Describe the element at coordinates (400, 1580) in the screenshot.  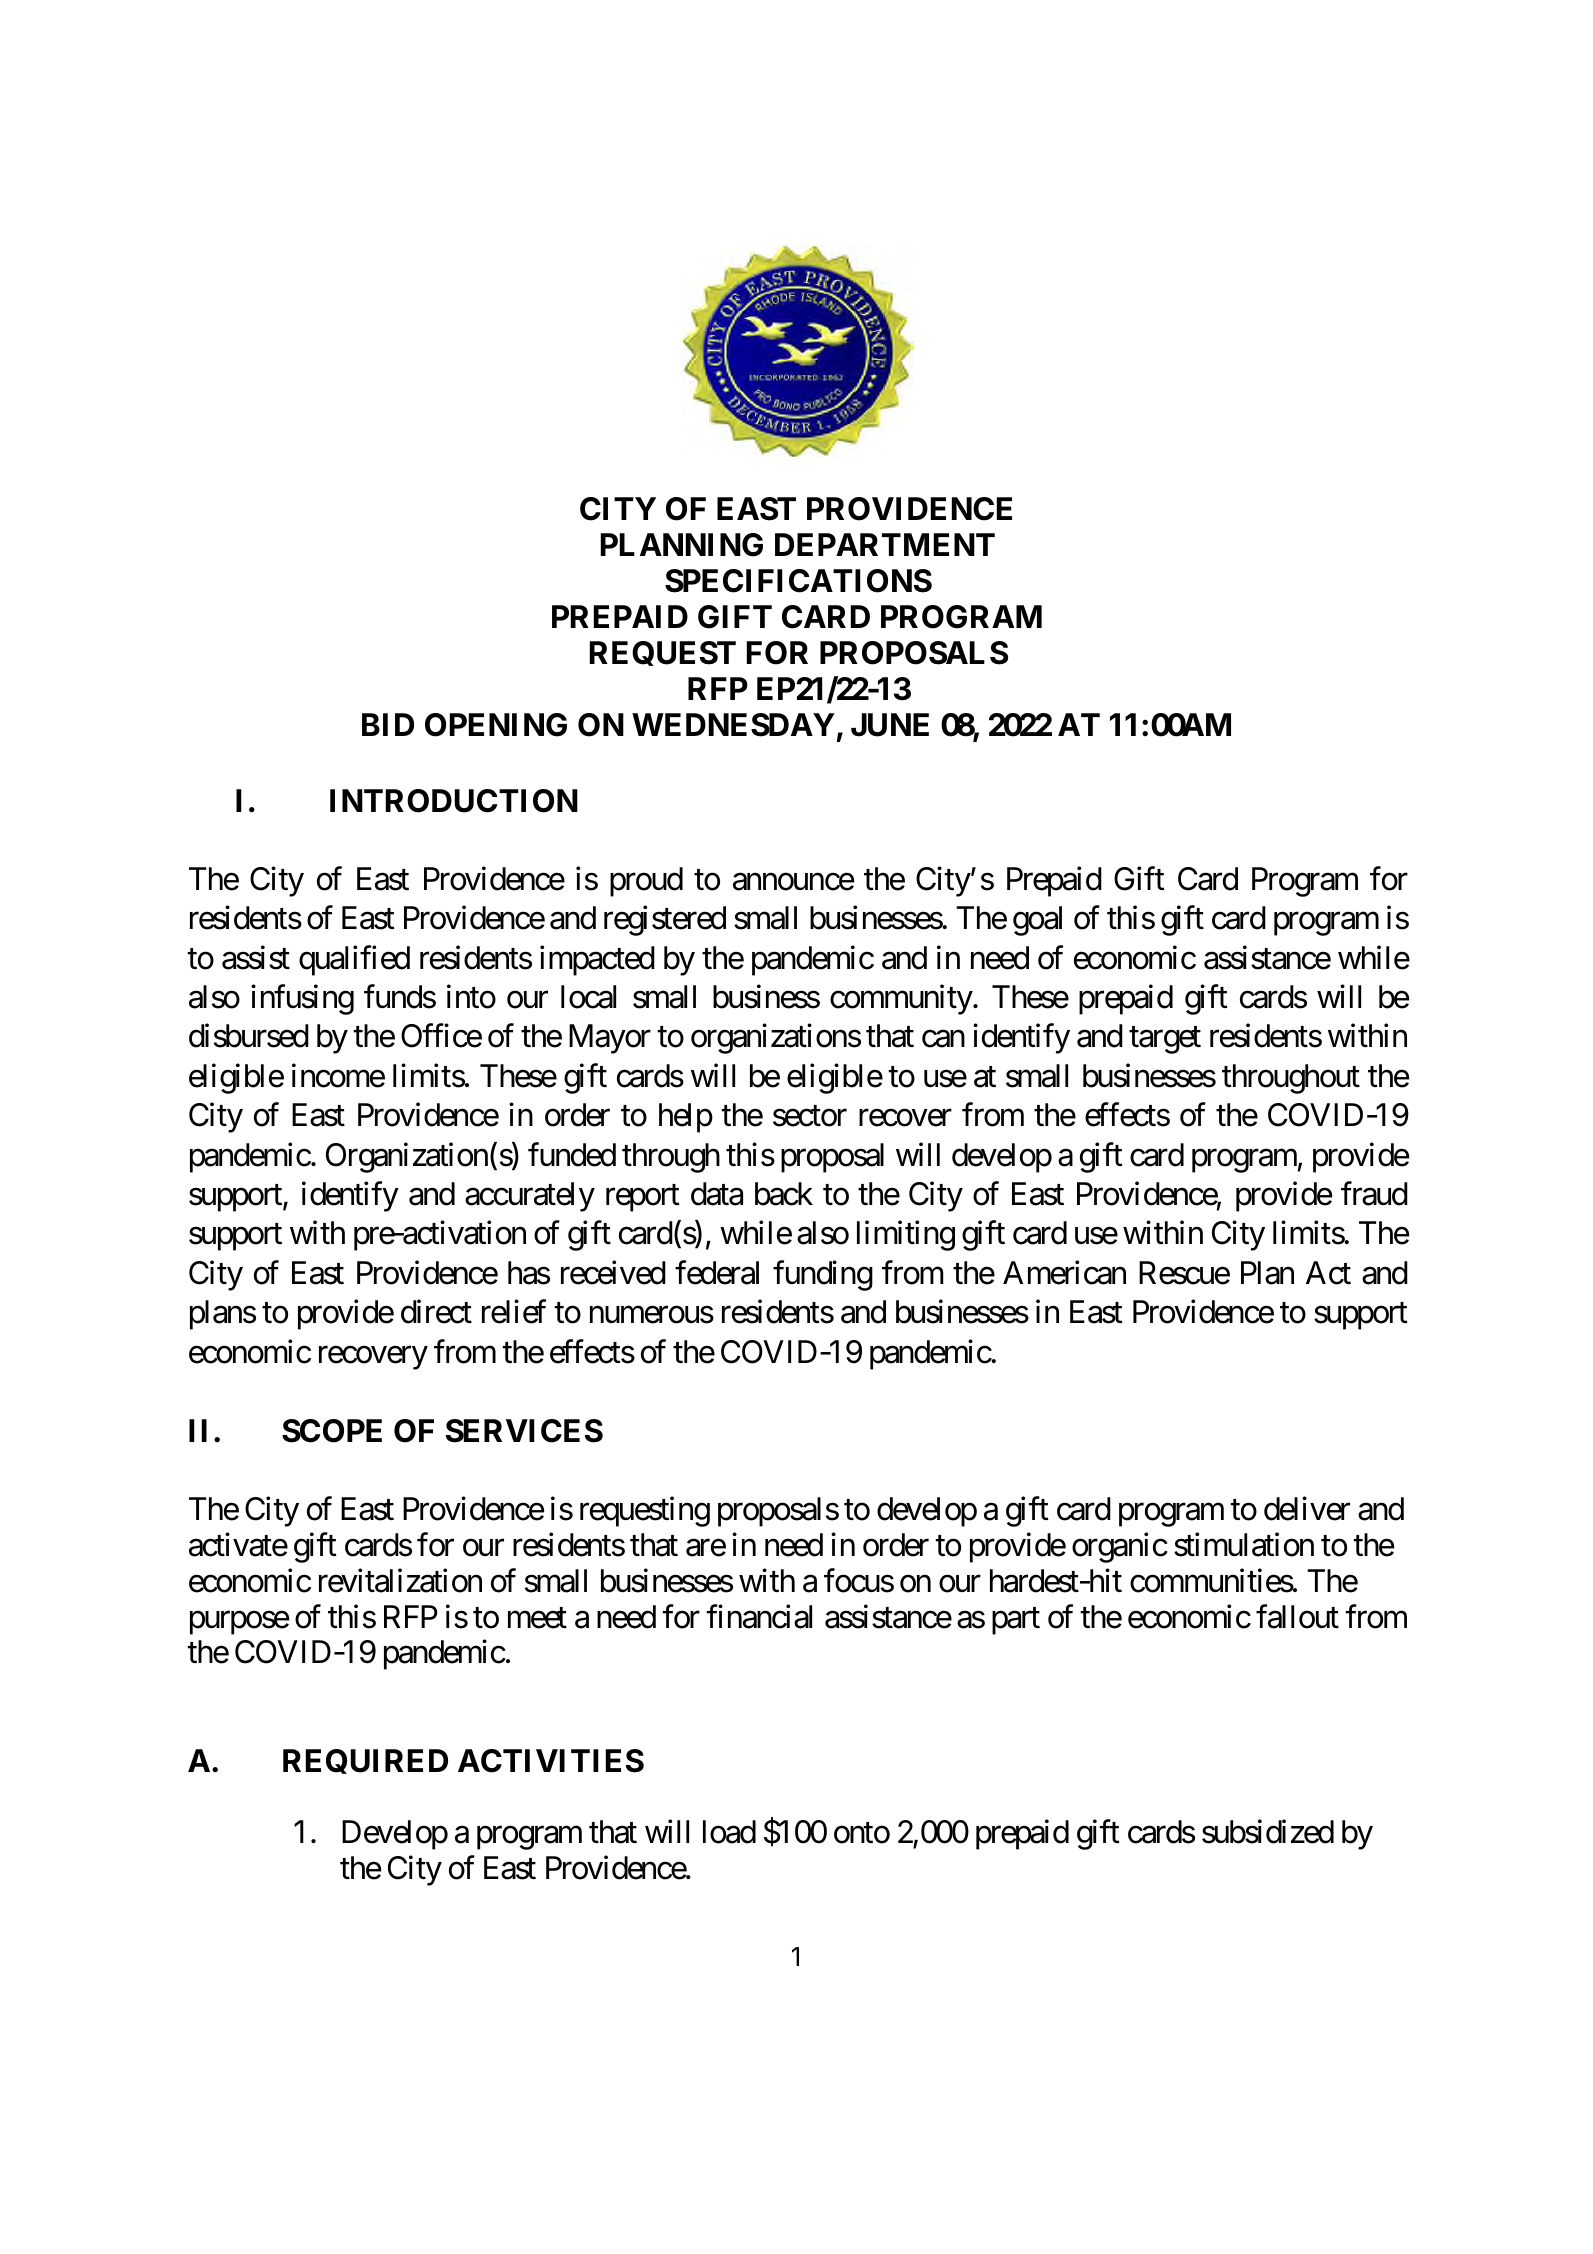
I see `revitalization` at that location.
